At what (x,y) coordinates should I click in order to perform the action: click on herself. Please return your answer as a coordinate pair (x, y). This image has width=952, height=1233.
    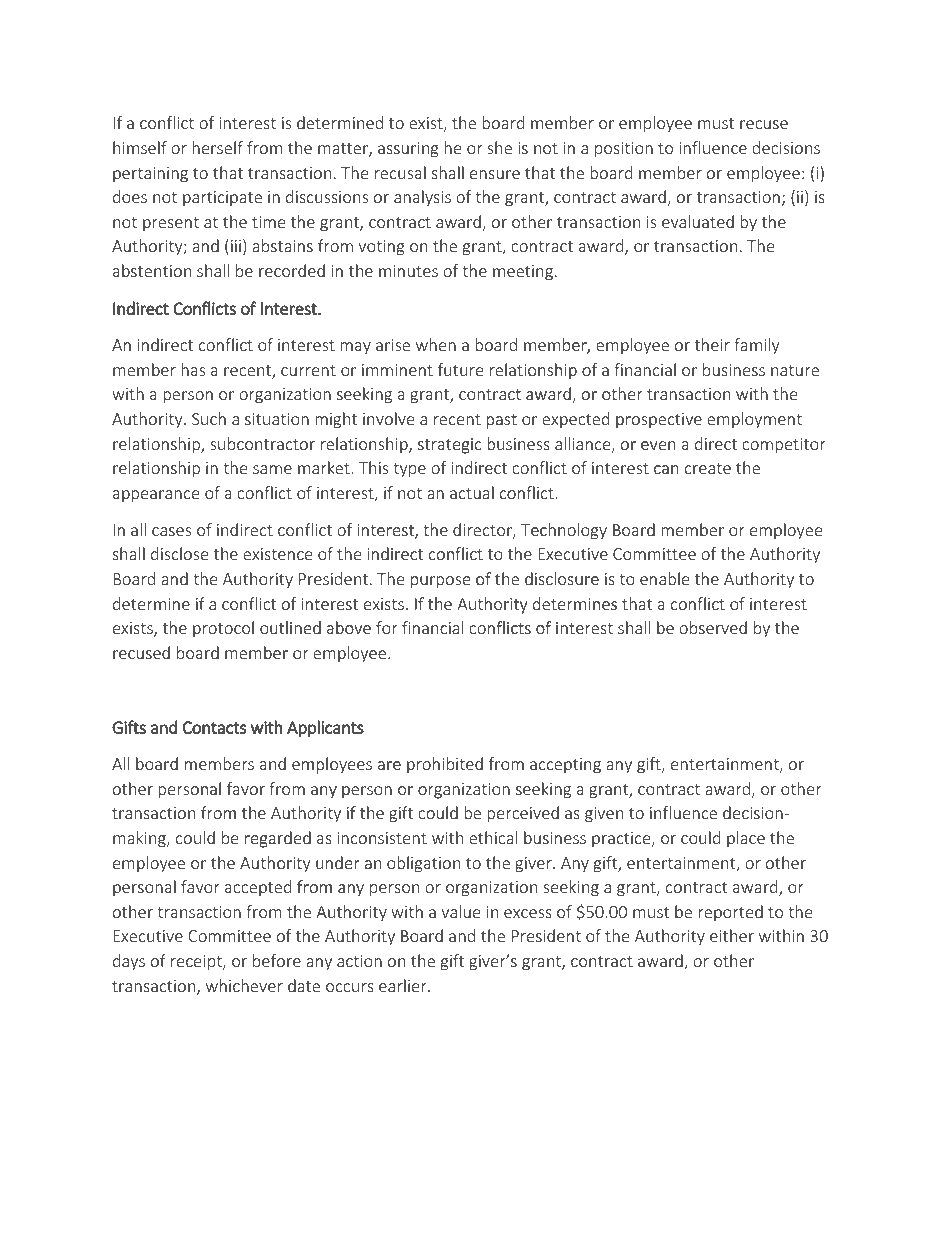
    Looking at the image, I should click on (217, 147).
